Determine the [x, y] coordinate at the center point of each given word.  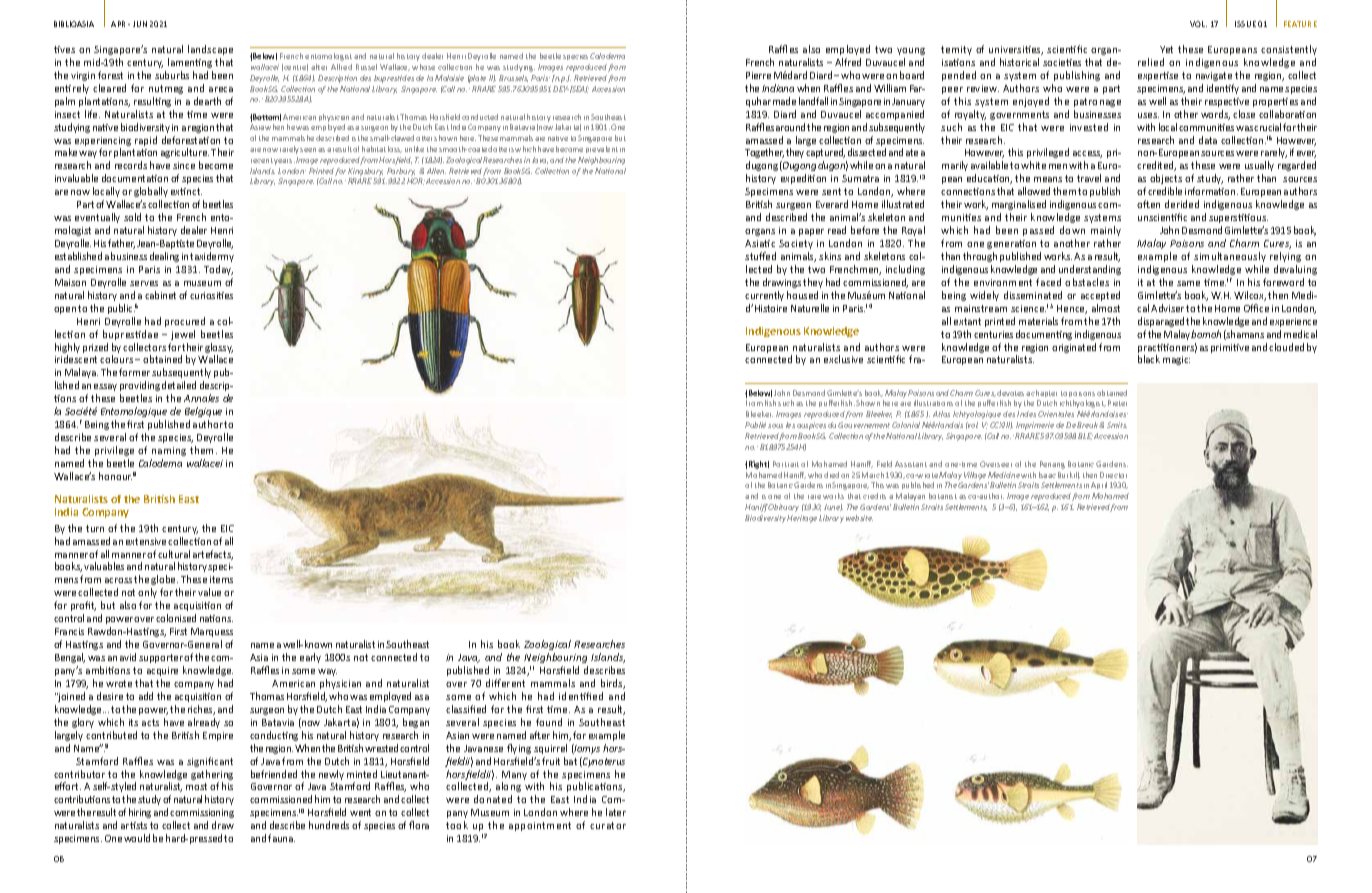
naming [169, 451]
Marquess [212, 632]
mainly [1106, 231]
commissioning [202, 813]
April [1099, 485]
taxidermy [212, 257]
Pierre [758, 75]
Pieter [1117, 403]
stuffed [760, 256]
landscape [210, 50]
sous [775, 426]
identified [581, 696]
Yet [1166, 49]
